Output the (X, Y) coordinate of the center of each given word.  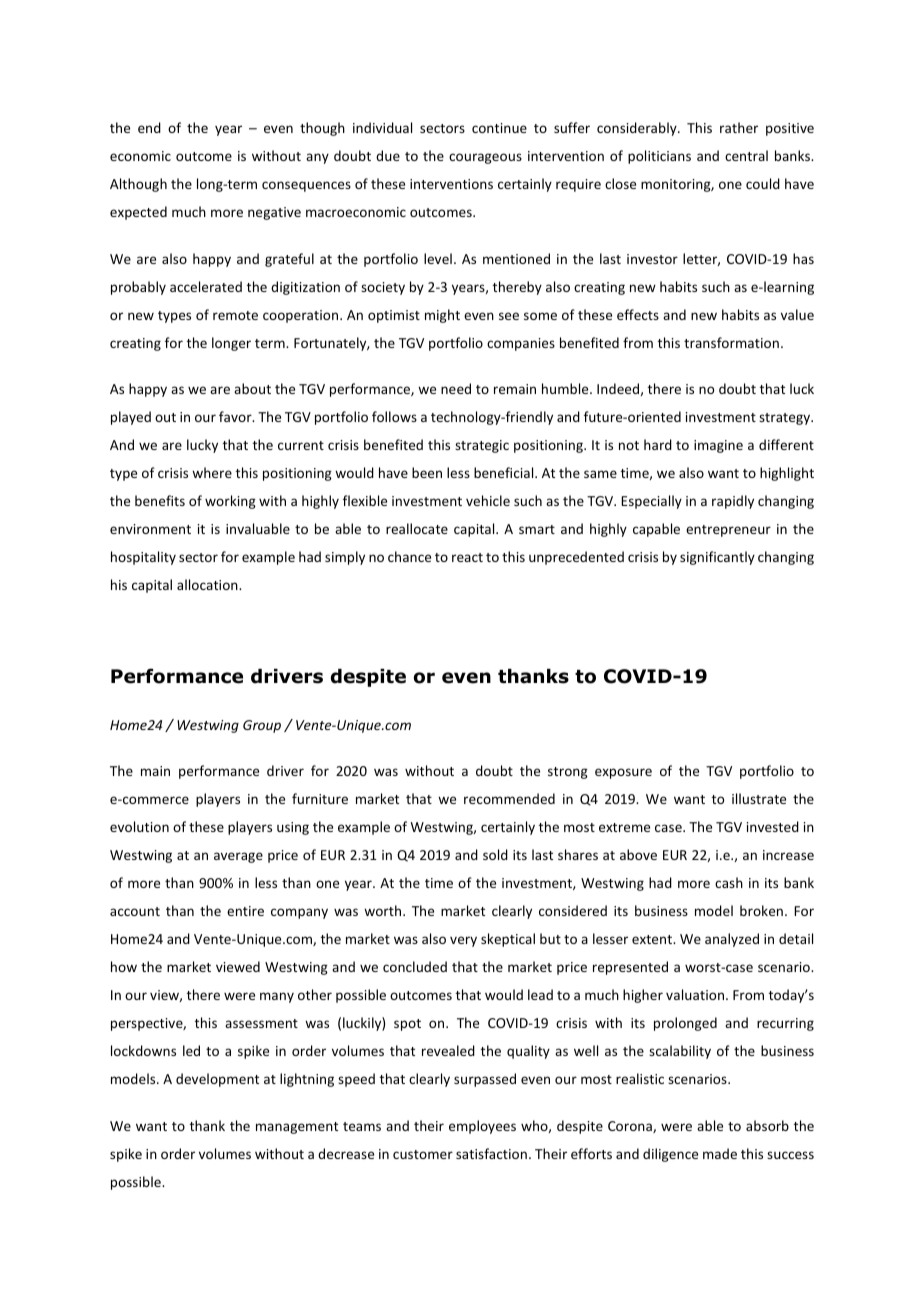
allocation (208, 584)
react (467, 557)
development (217, 1080)
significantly (717, 558)
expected (138, 213)
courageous (485, 158)
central (746, 155)
